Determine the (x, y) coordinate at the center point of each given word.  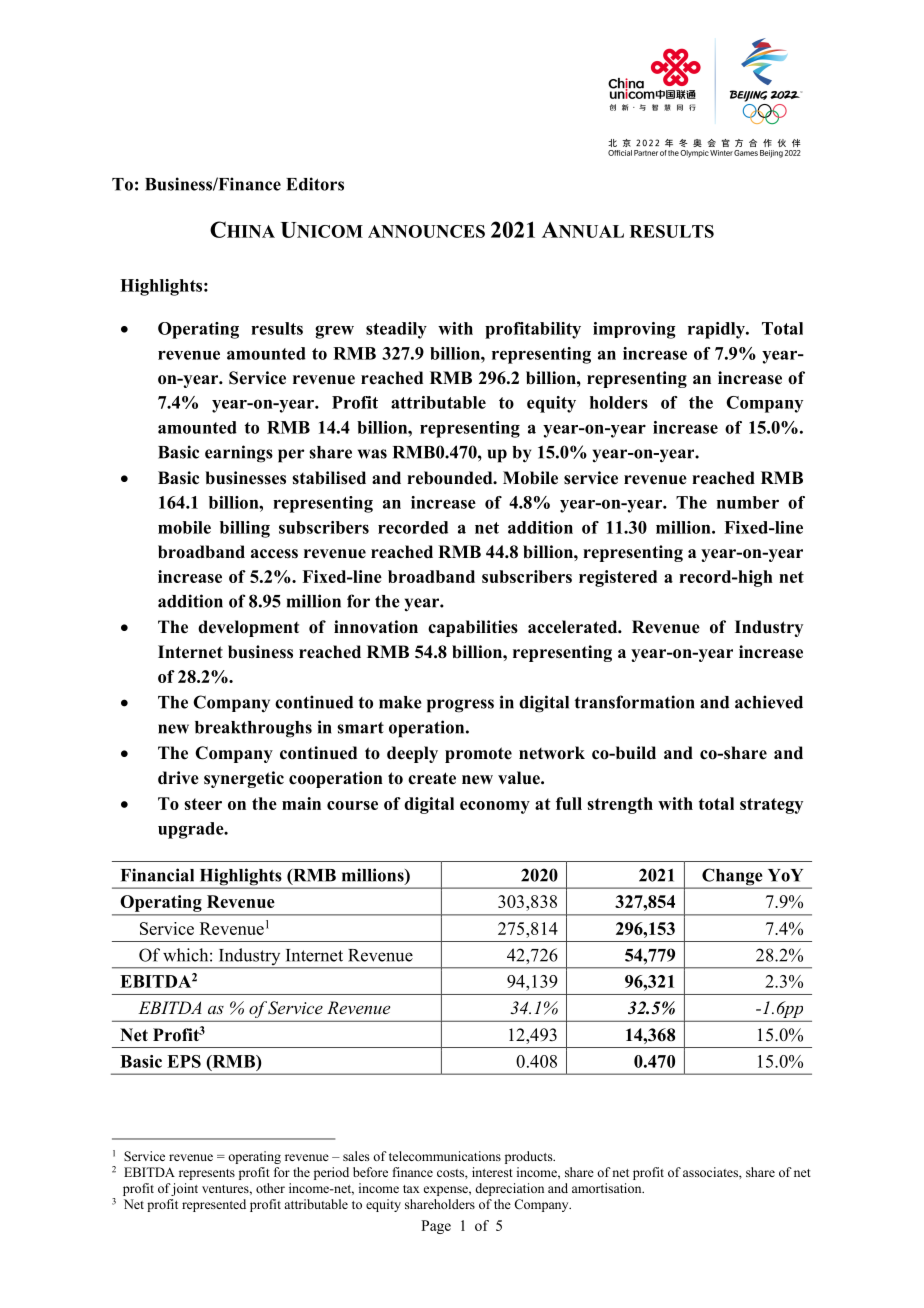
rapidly (717, 330)
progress (460, 706)
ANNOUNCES (426, 231)
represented (214, 1205)
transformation (635, 702)
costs (451, 1173)
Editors (315, 184)
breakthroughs (253, 729)
